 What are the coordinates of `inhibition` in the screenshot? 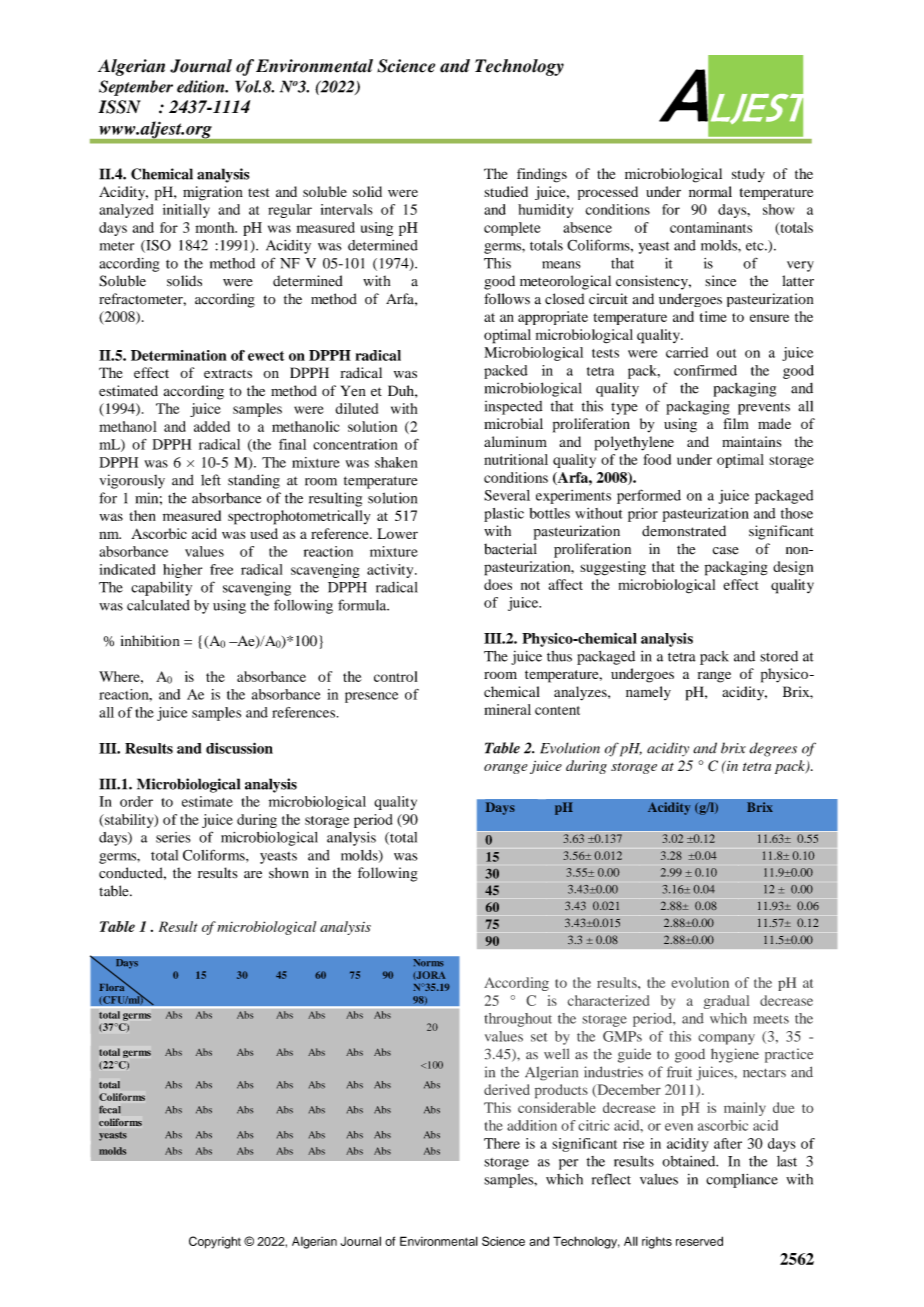 It's located at (150, 641).
